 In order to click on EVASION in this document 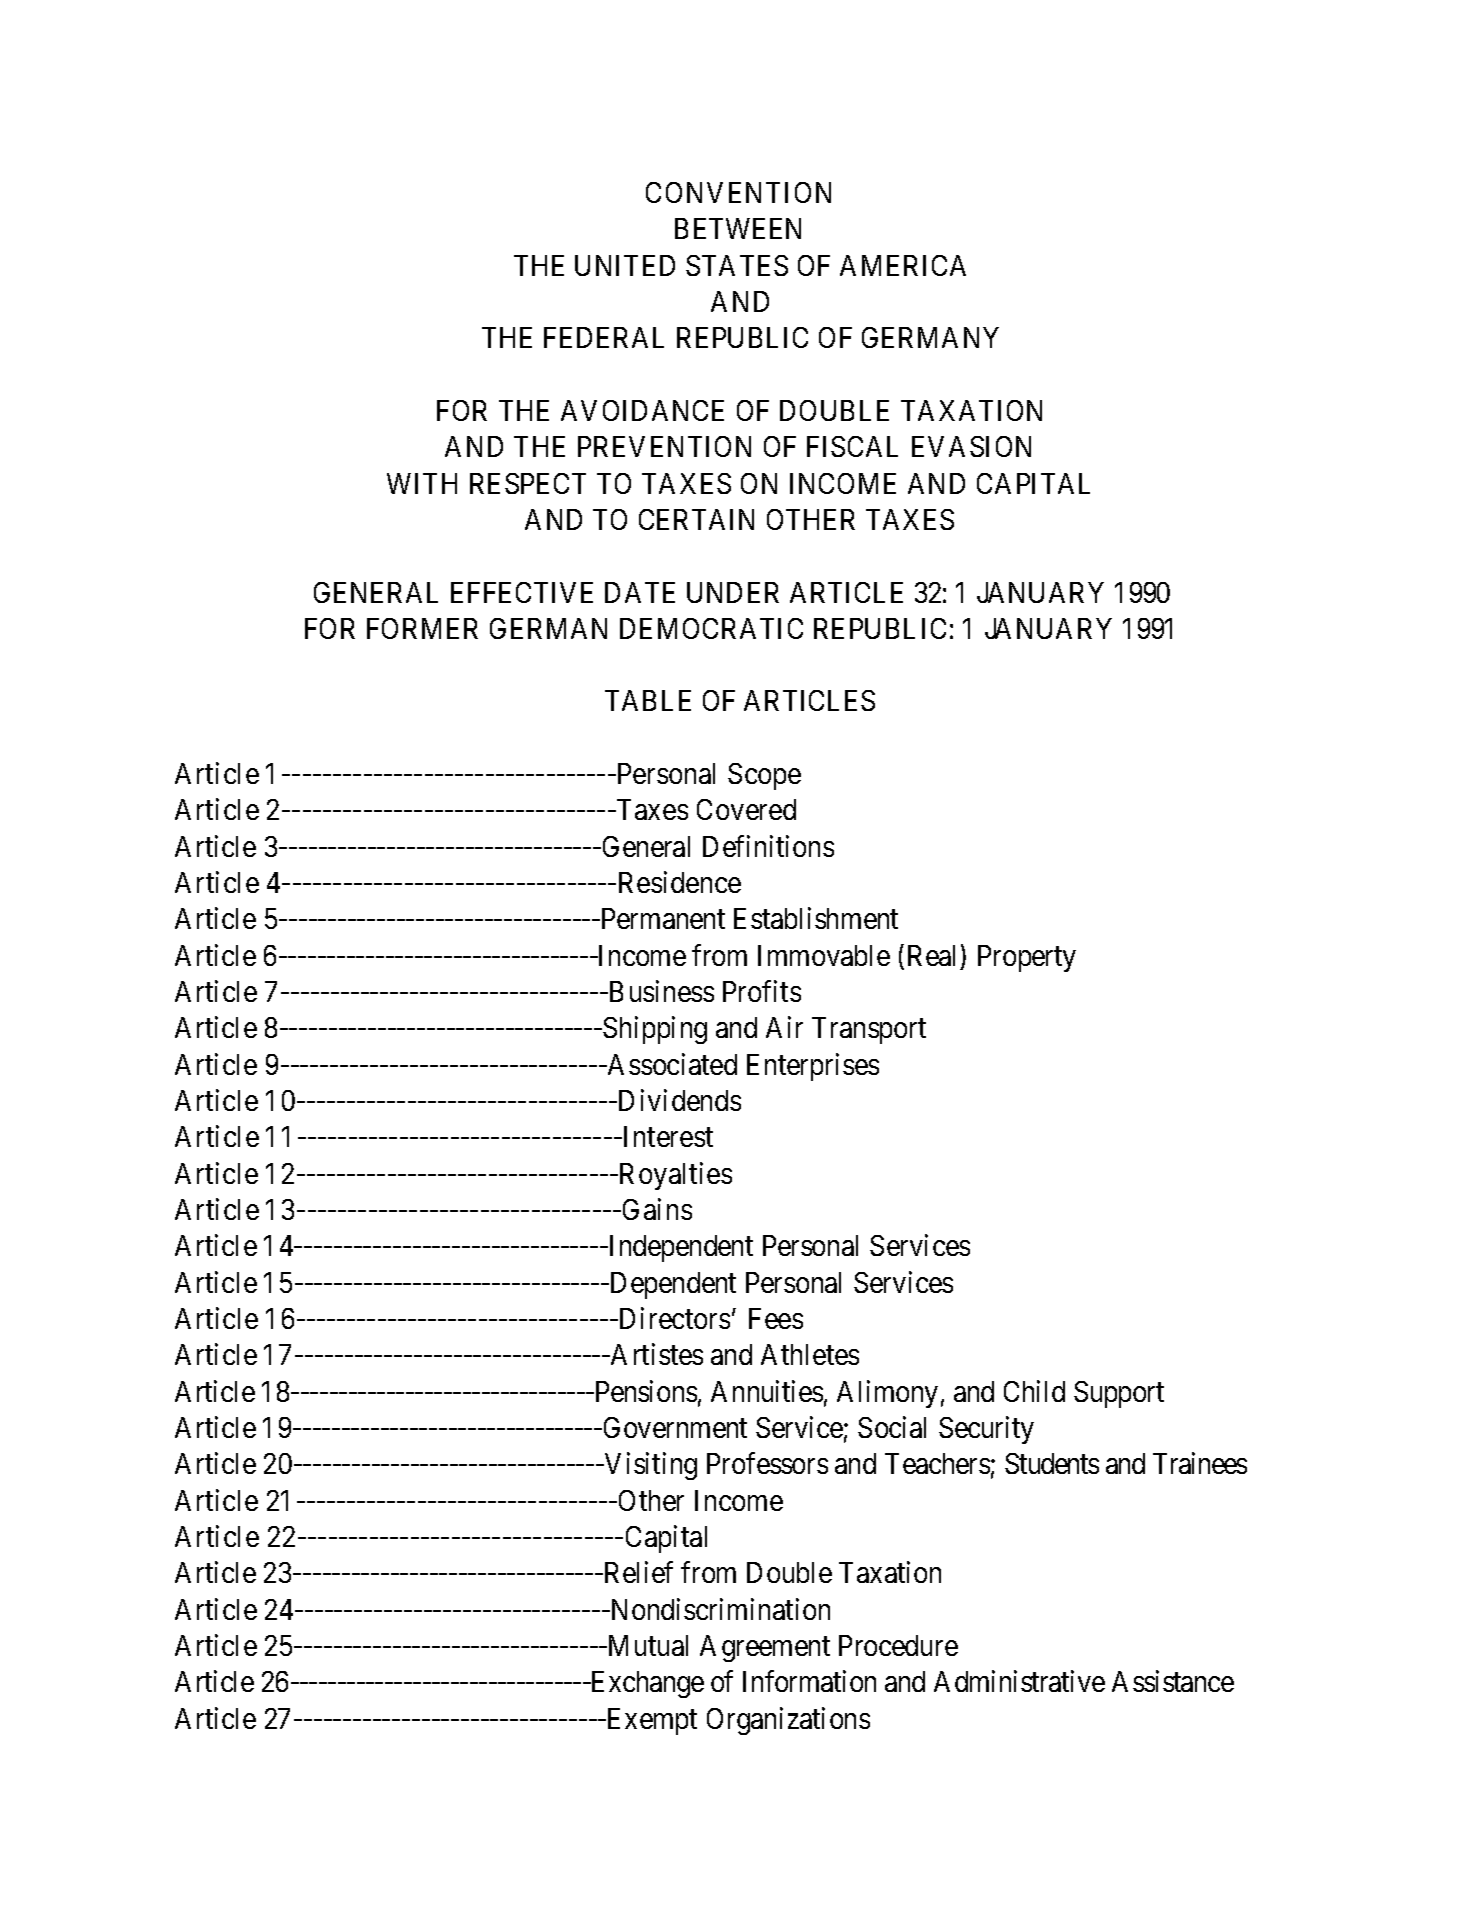, I will do `click(971, 446)`.
